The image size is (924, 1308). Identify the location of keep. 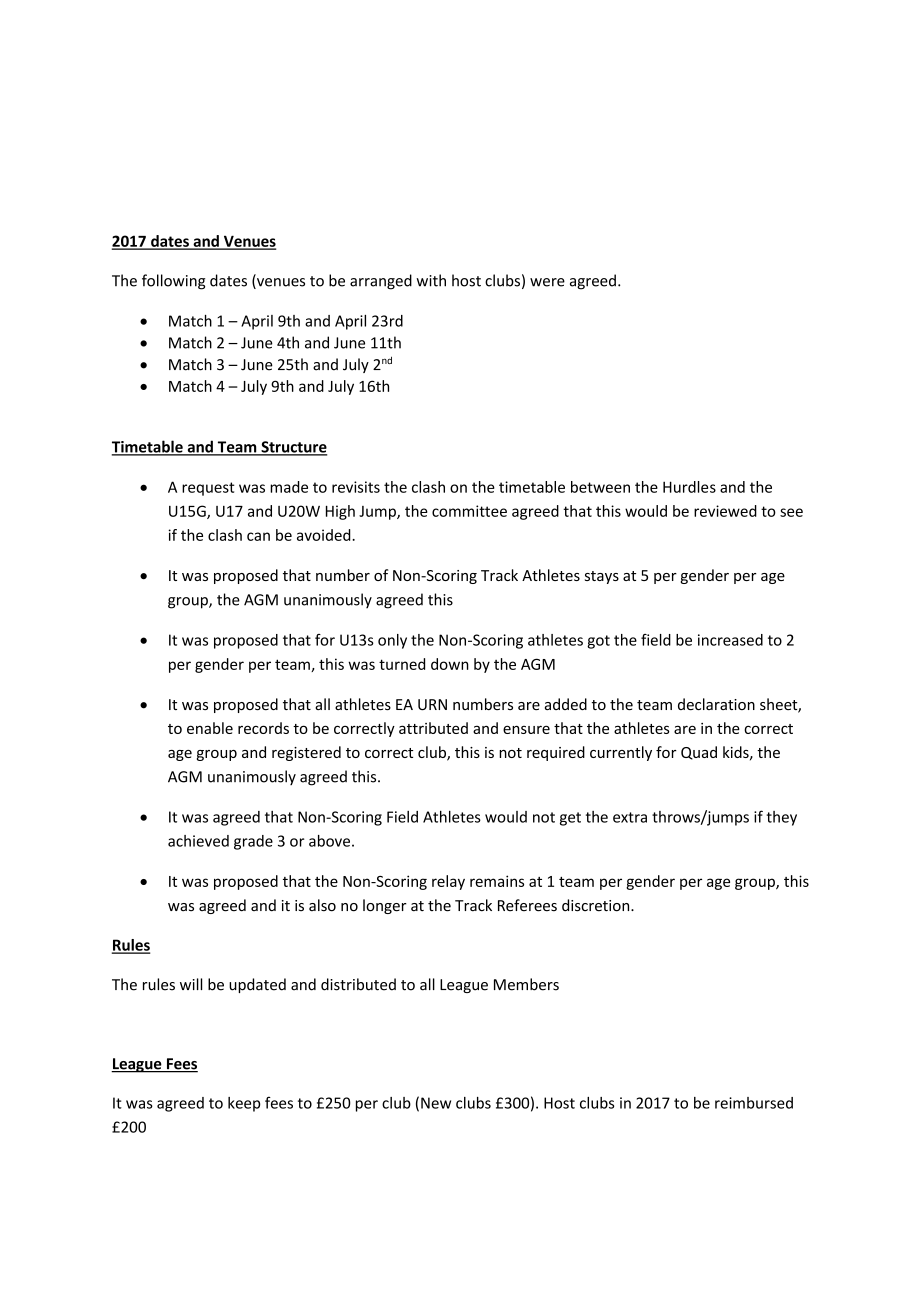
(244, 1104).
